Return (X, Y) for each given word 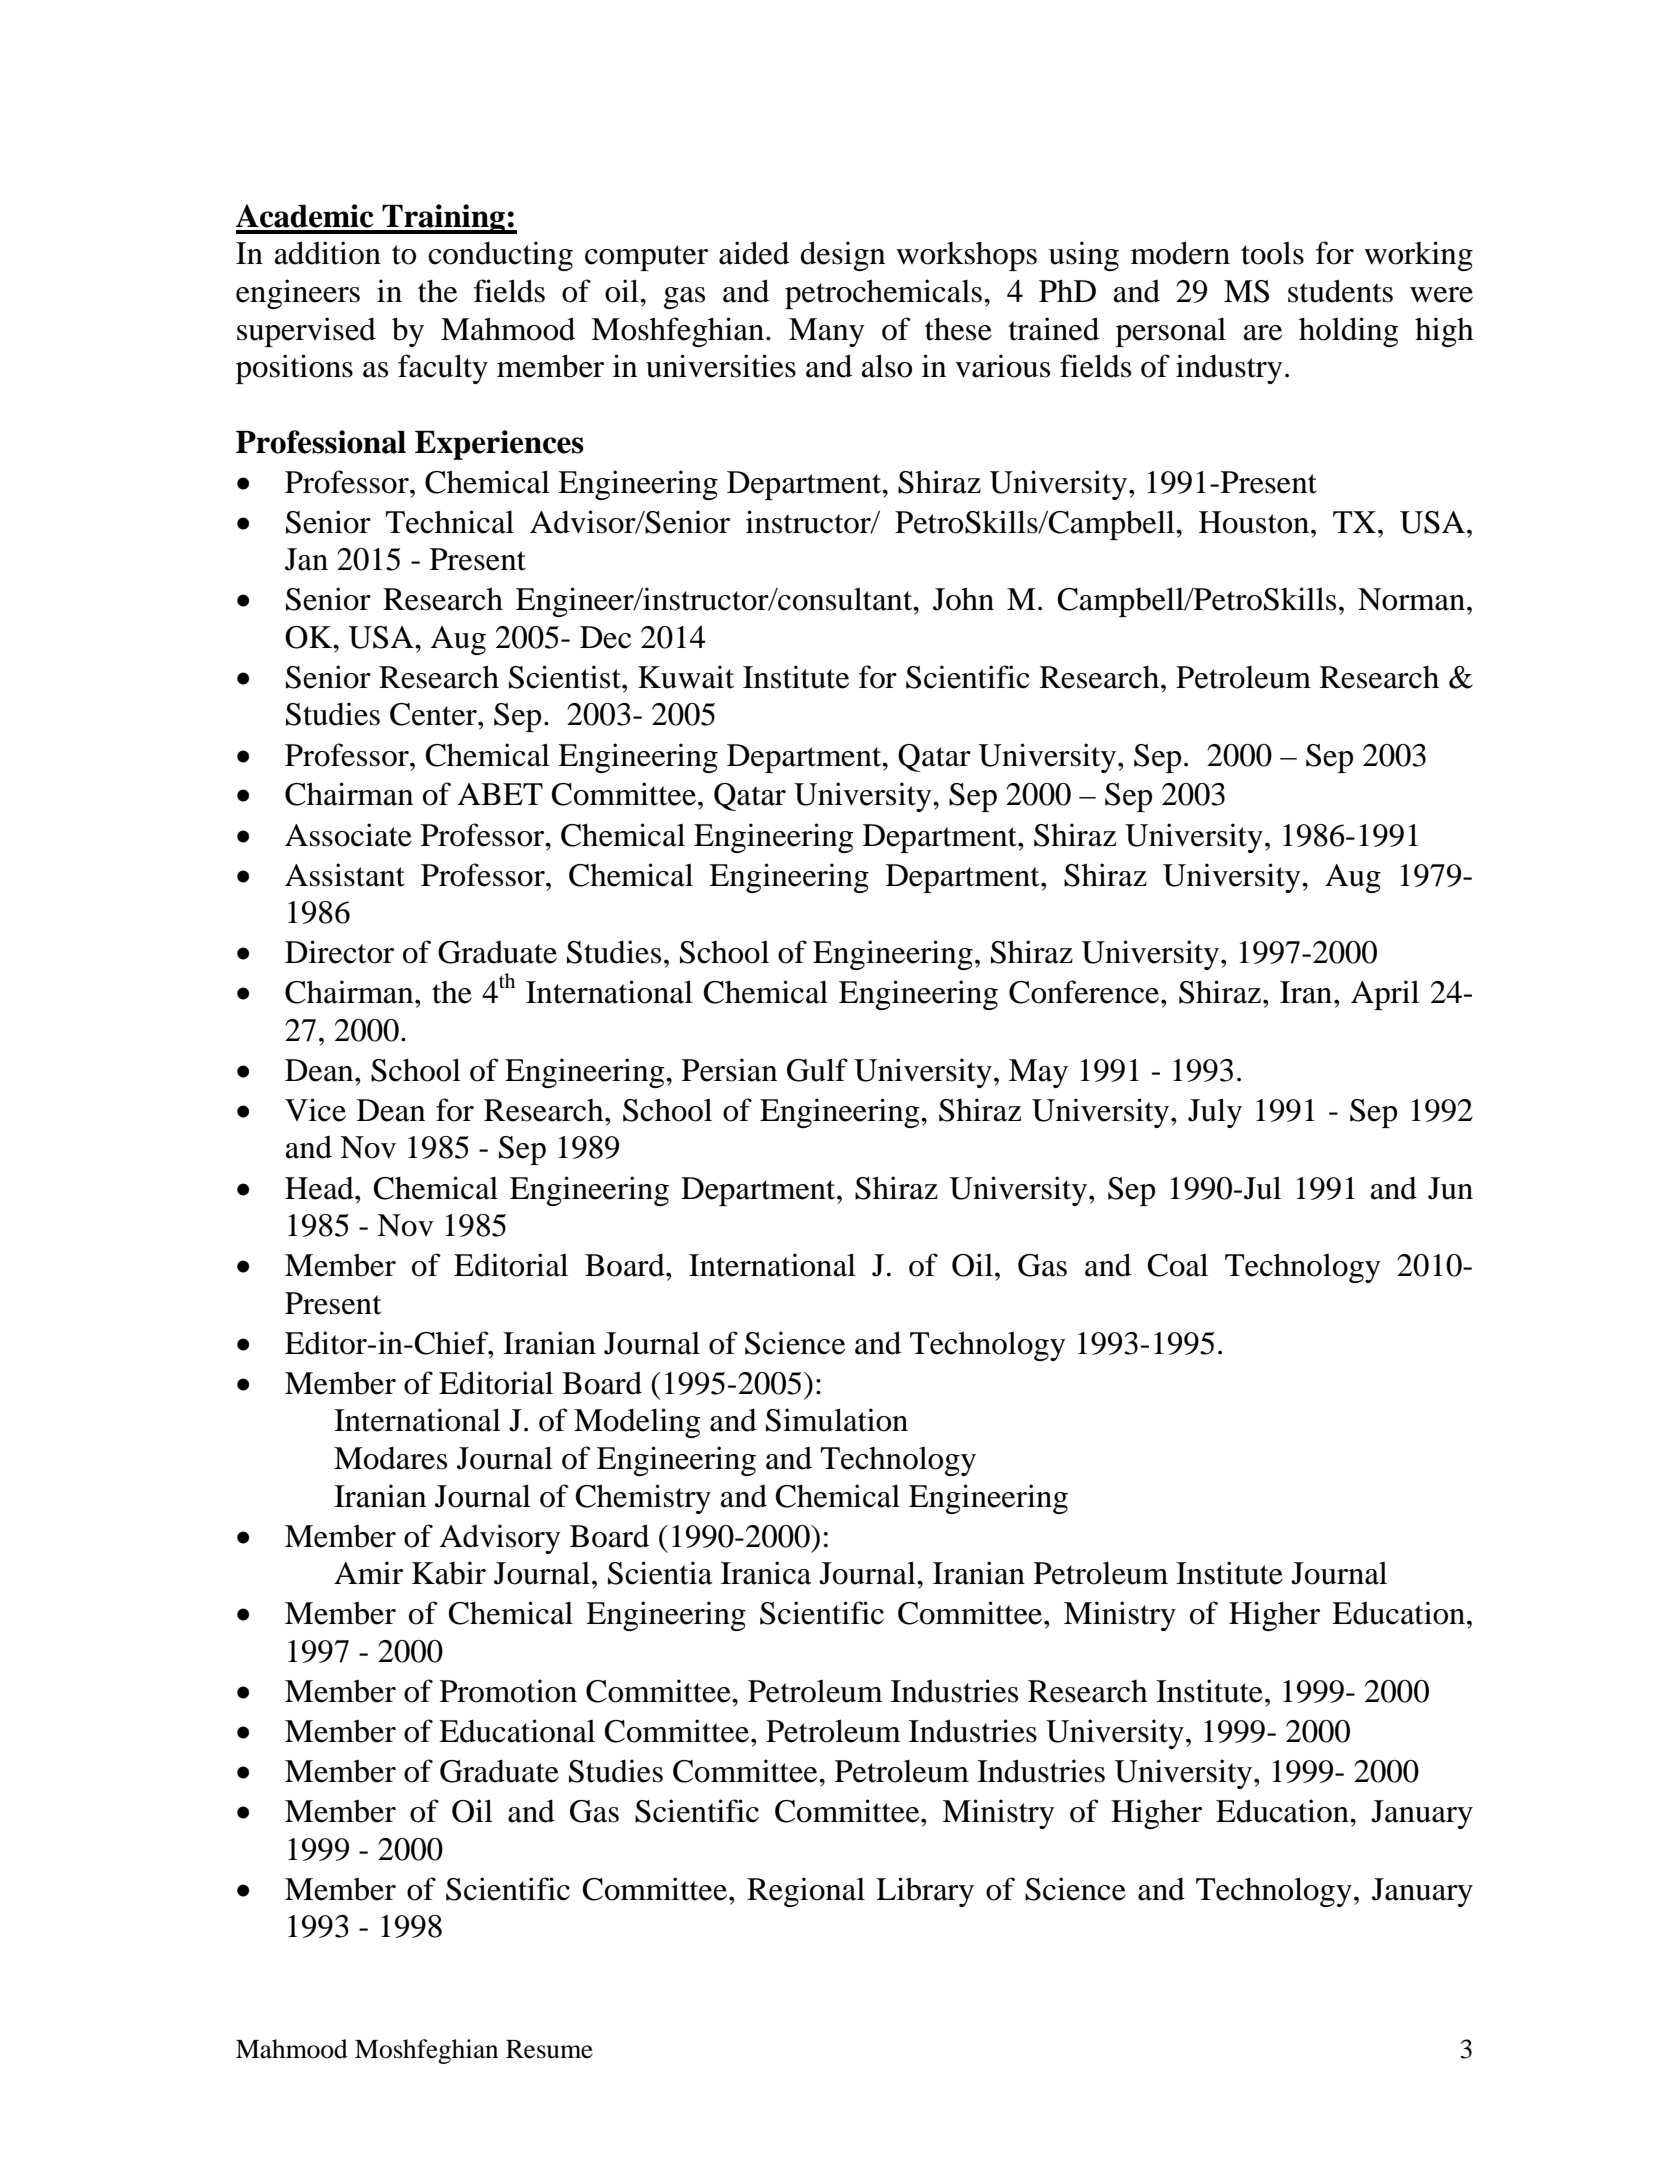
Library (925, 1892)
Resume (549, 2049)
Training (444, 219)
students (1340, 291)
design (842, 256)
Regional (806, 1892)
